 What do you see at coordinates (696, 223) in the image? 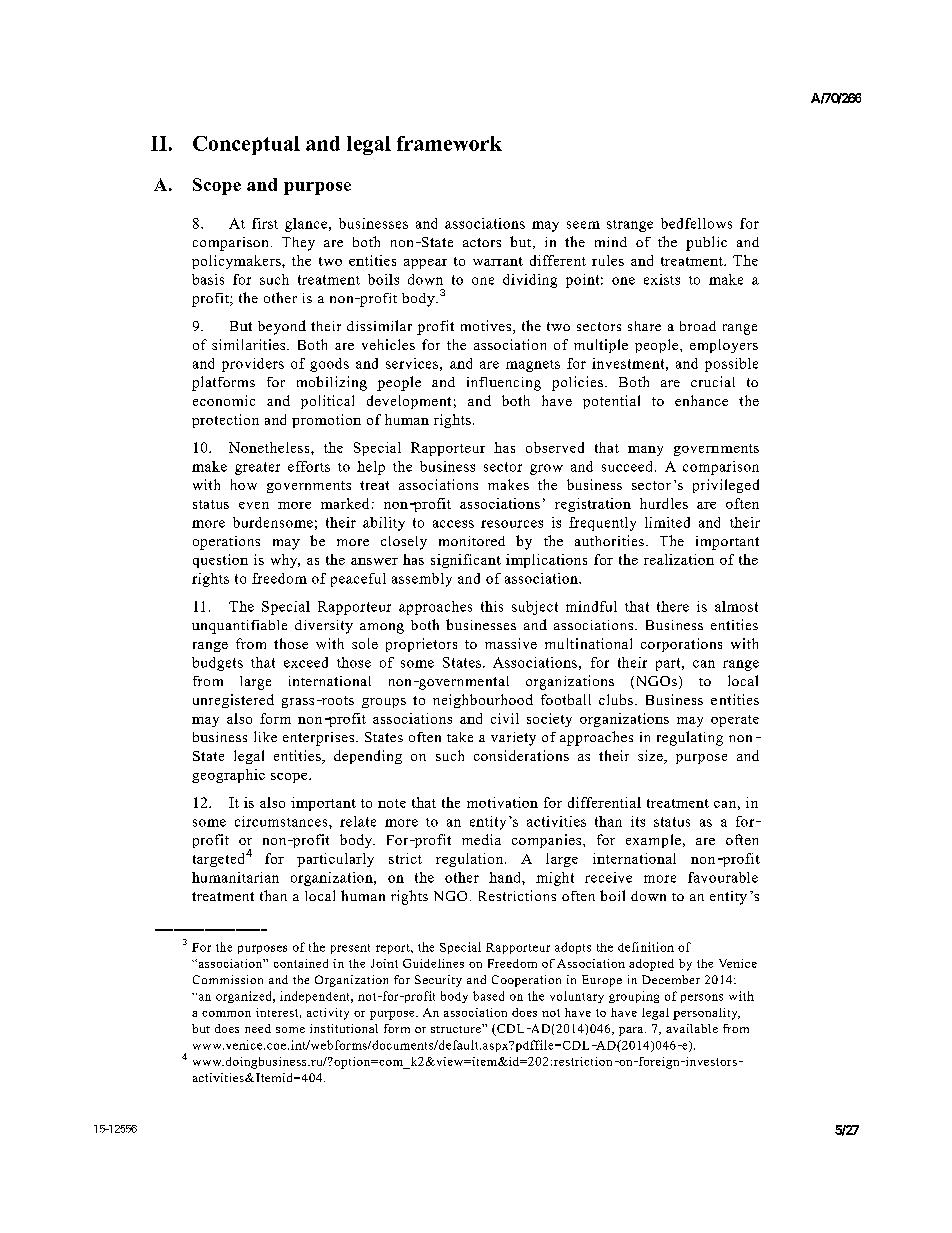
I see `bedfellows` at bounding box center [696, 223].
